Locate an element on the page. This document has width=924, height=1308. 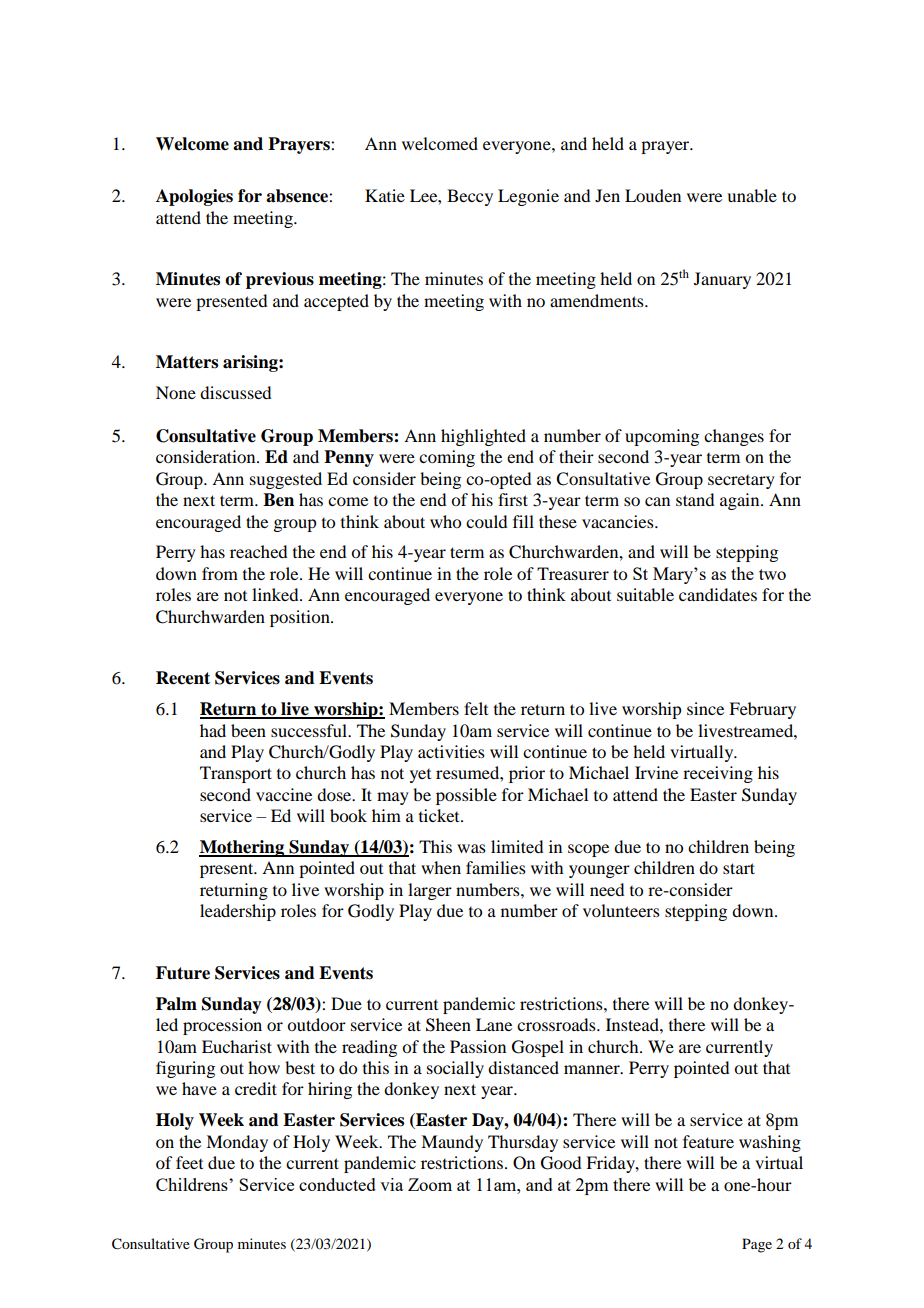
could is located at coordinates (486, 521).
